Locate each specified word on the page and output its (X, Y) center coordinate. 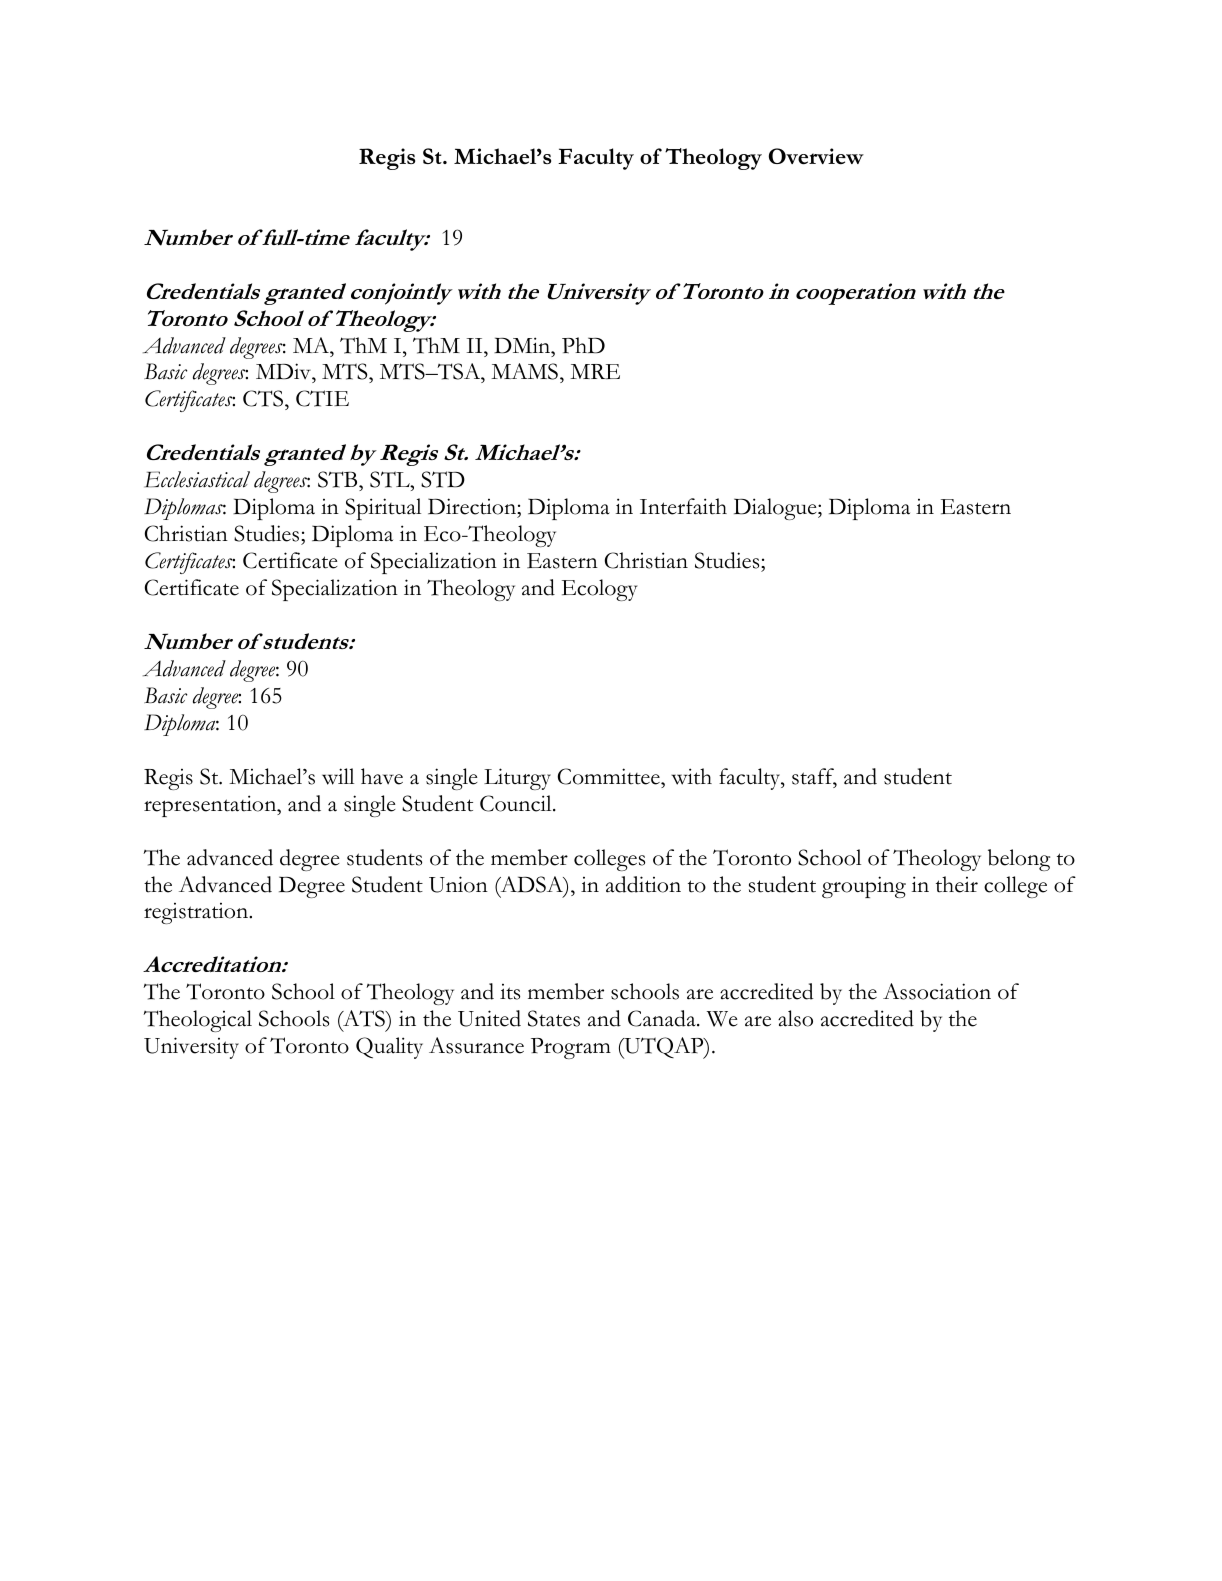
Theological (197, 1021)
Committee (610, 776)
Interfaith (683, 506)
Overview (816, 156)
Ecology (600, 590)
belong (1019, 860)
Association (937, 991)
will (338, 776)
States (554, 1018)
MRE (595, 371)
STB (339, 481)
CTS (264, 400)
